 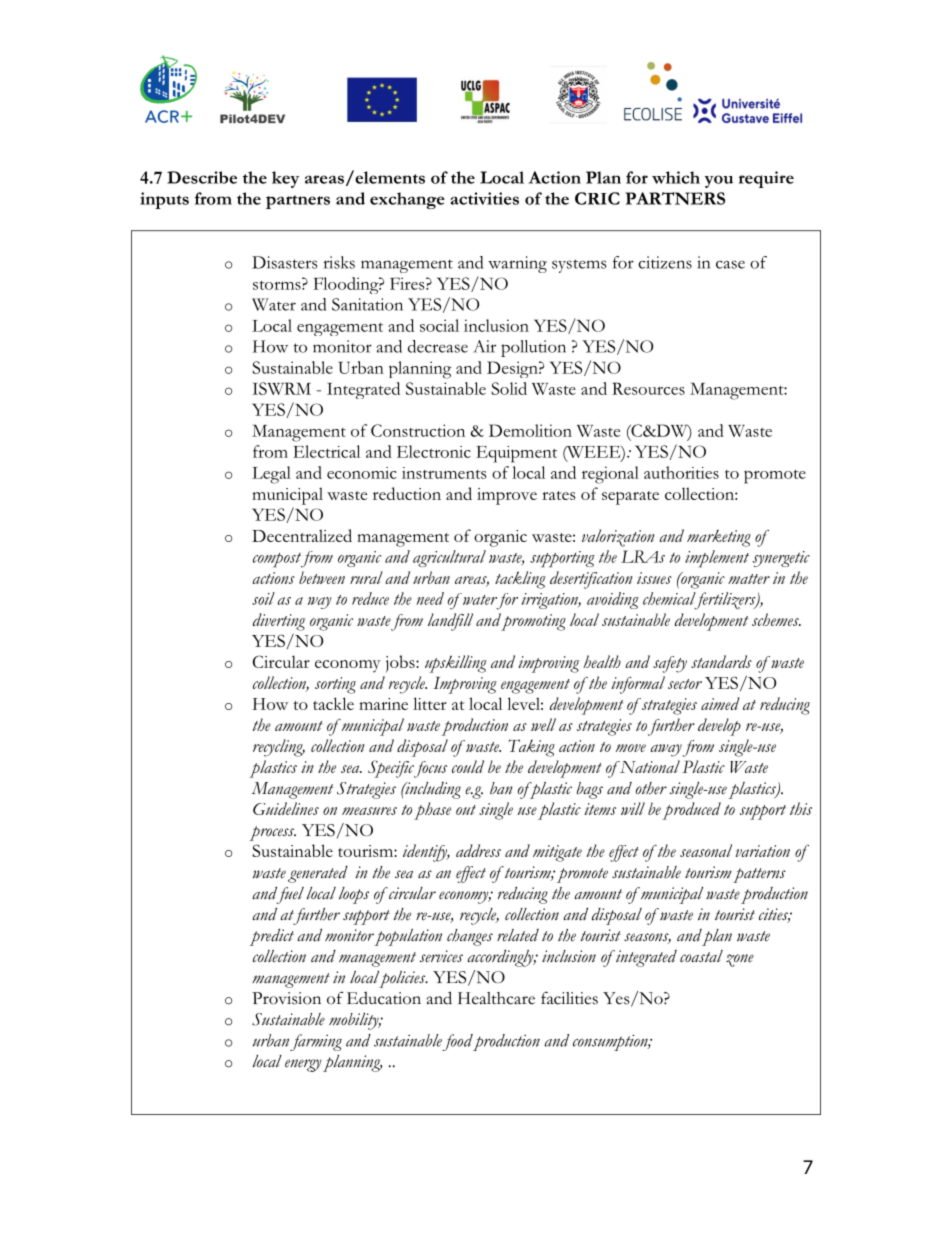 What do you see at coordinates (719, 181) in the page?
I see `you` at bounding box center [719, 181].
